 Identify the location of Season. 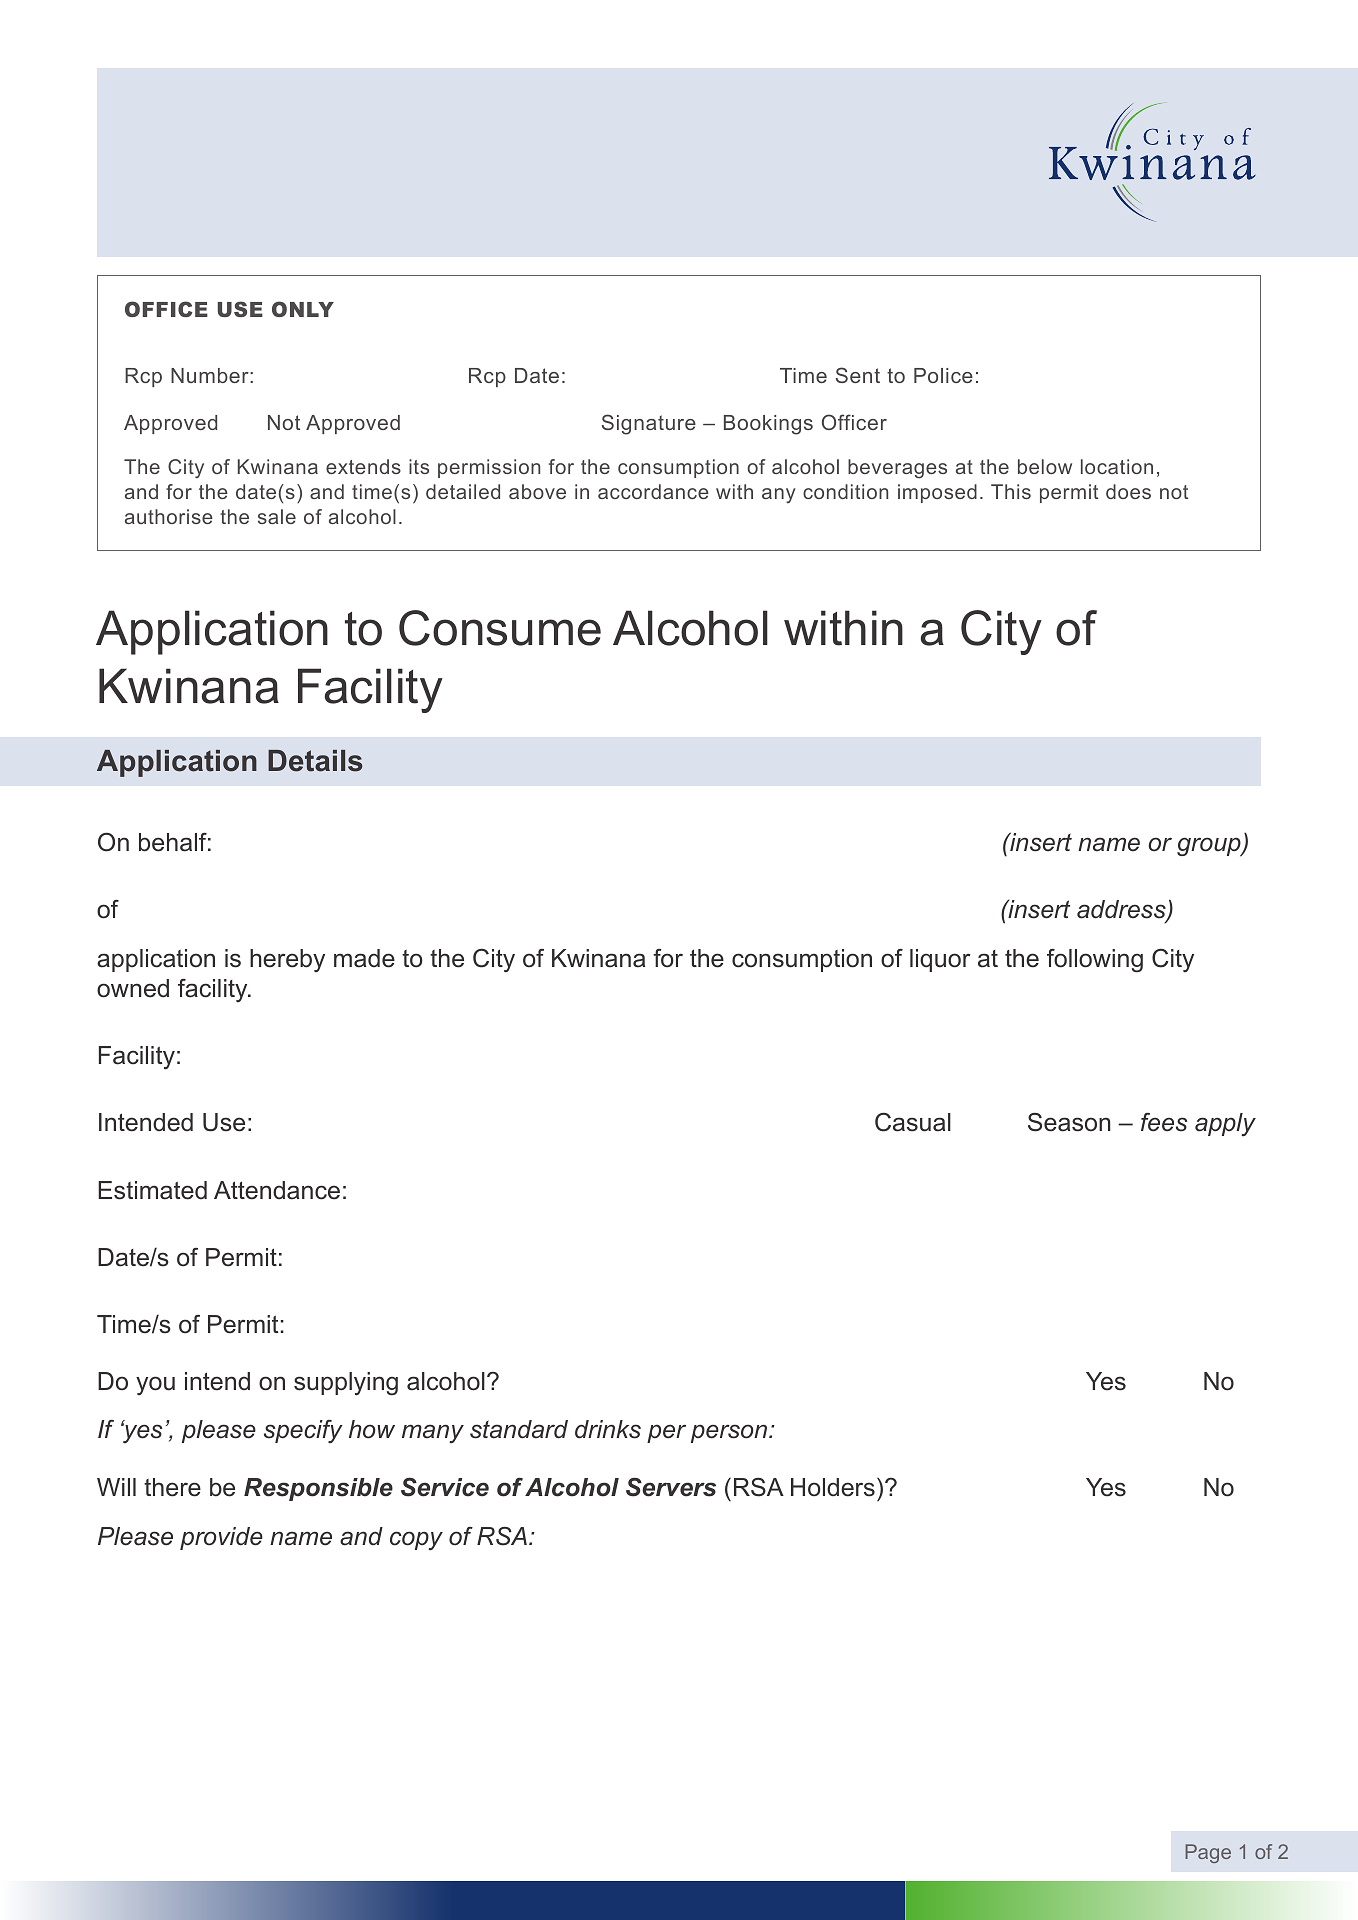
(1069, 1122).
